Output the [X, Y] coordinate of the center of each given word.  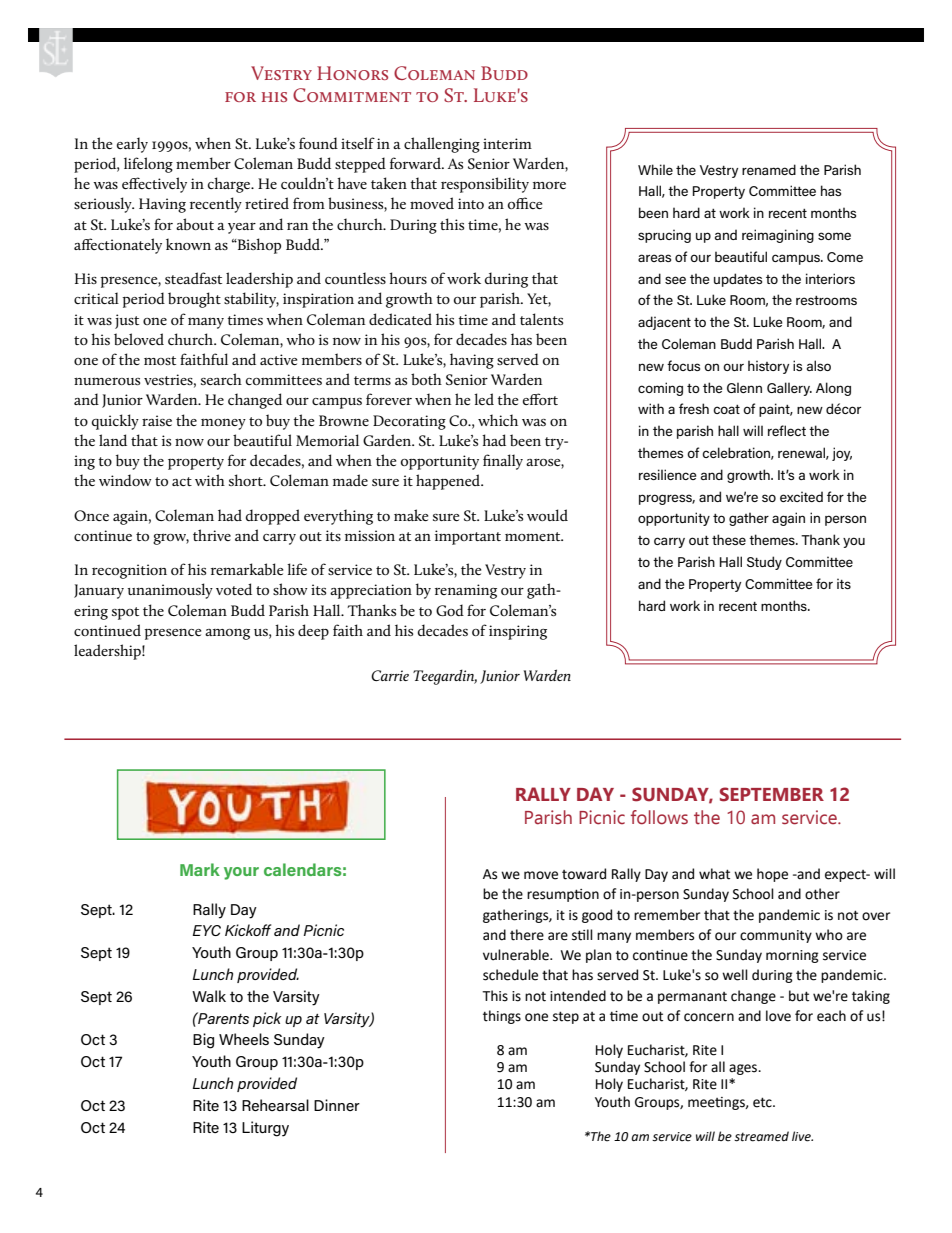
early [132, 145]
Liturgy [265, 1129]
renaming [466, 591]
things [502, 1017]
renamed [769, 169]
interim [507, 143]
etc [763, 1102]
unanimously [170, 591]
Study [764, 563]
